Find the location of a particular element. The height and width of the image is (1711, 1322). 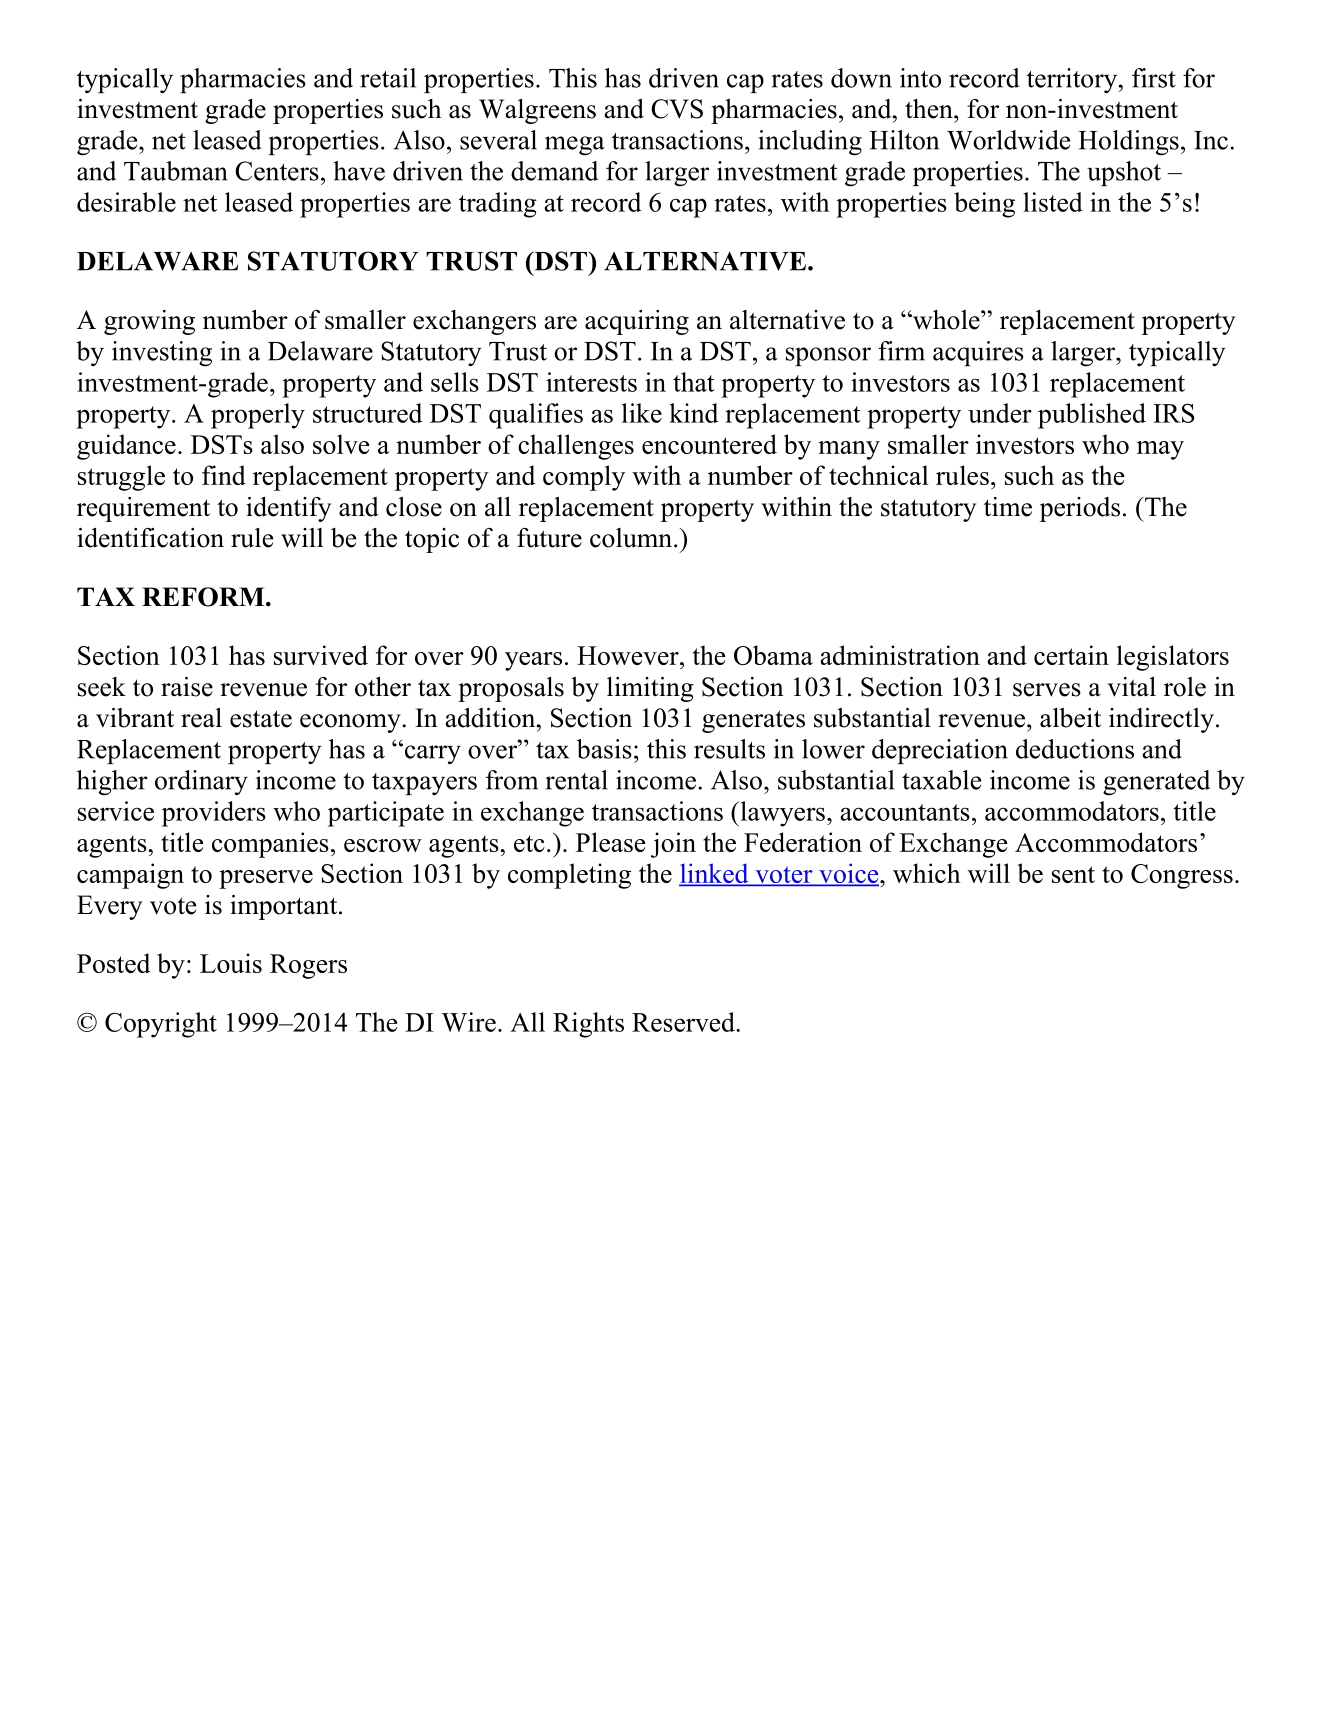

column is located at coordinates (632, 538).
